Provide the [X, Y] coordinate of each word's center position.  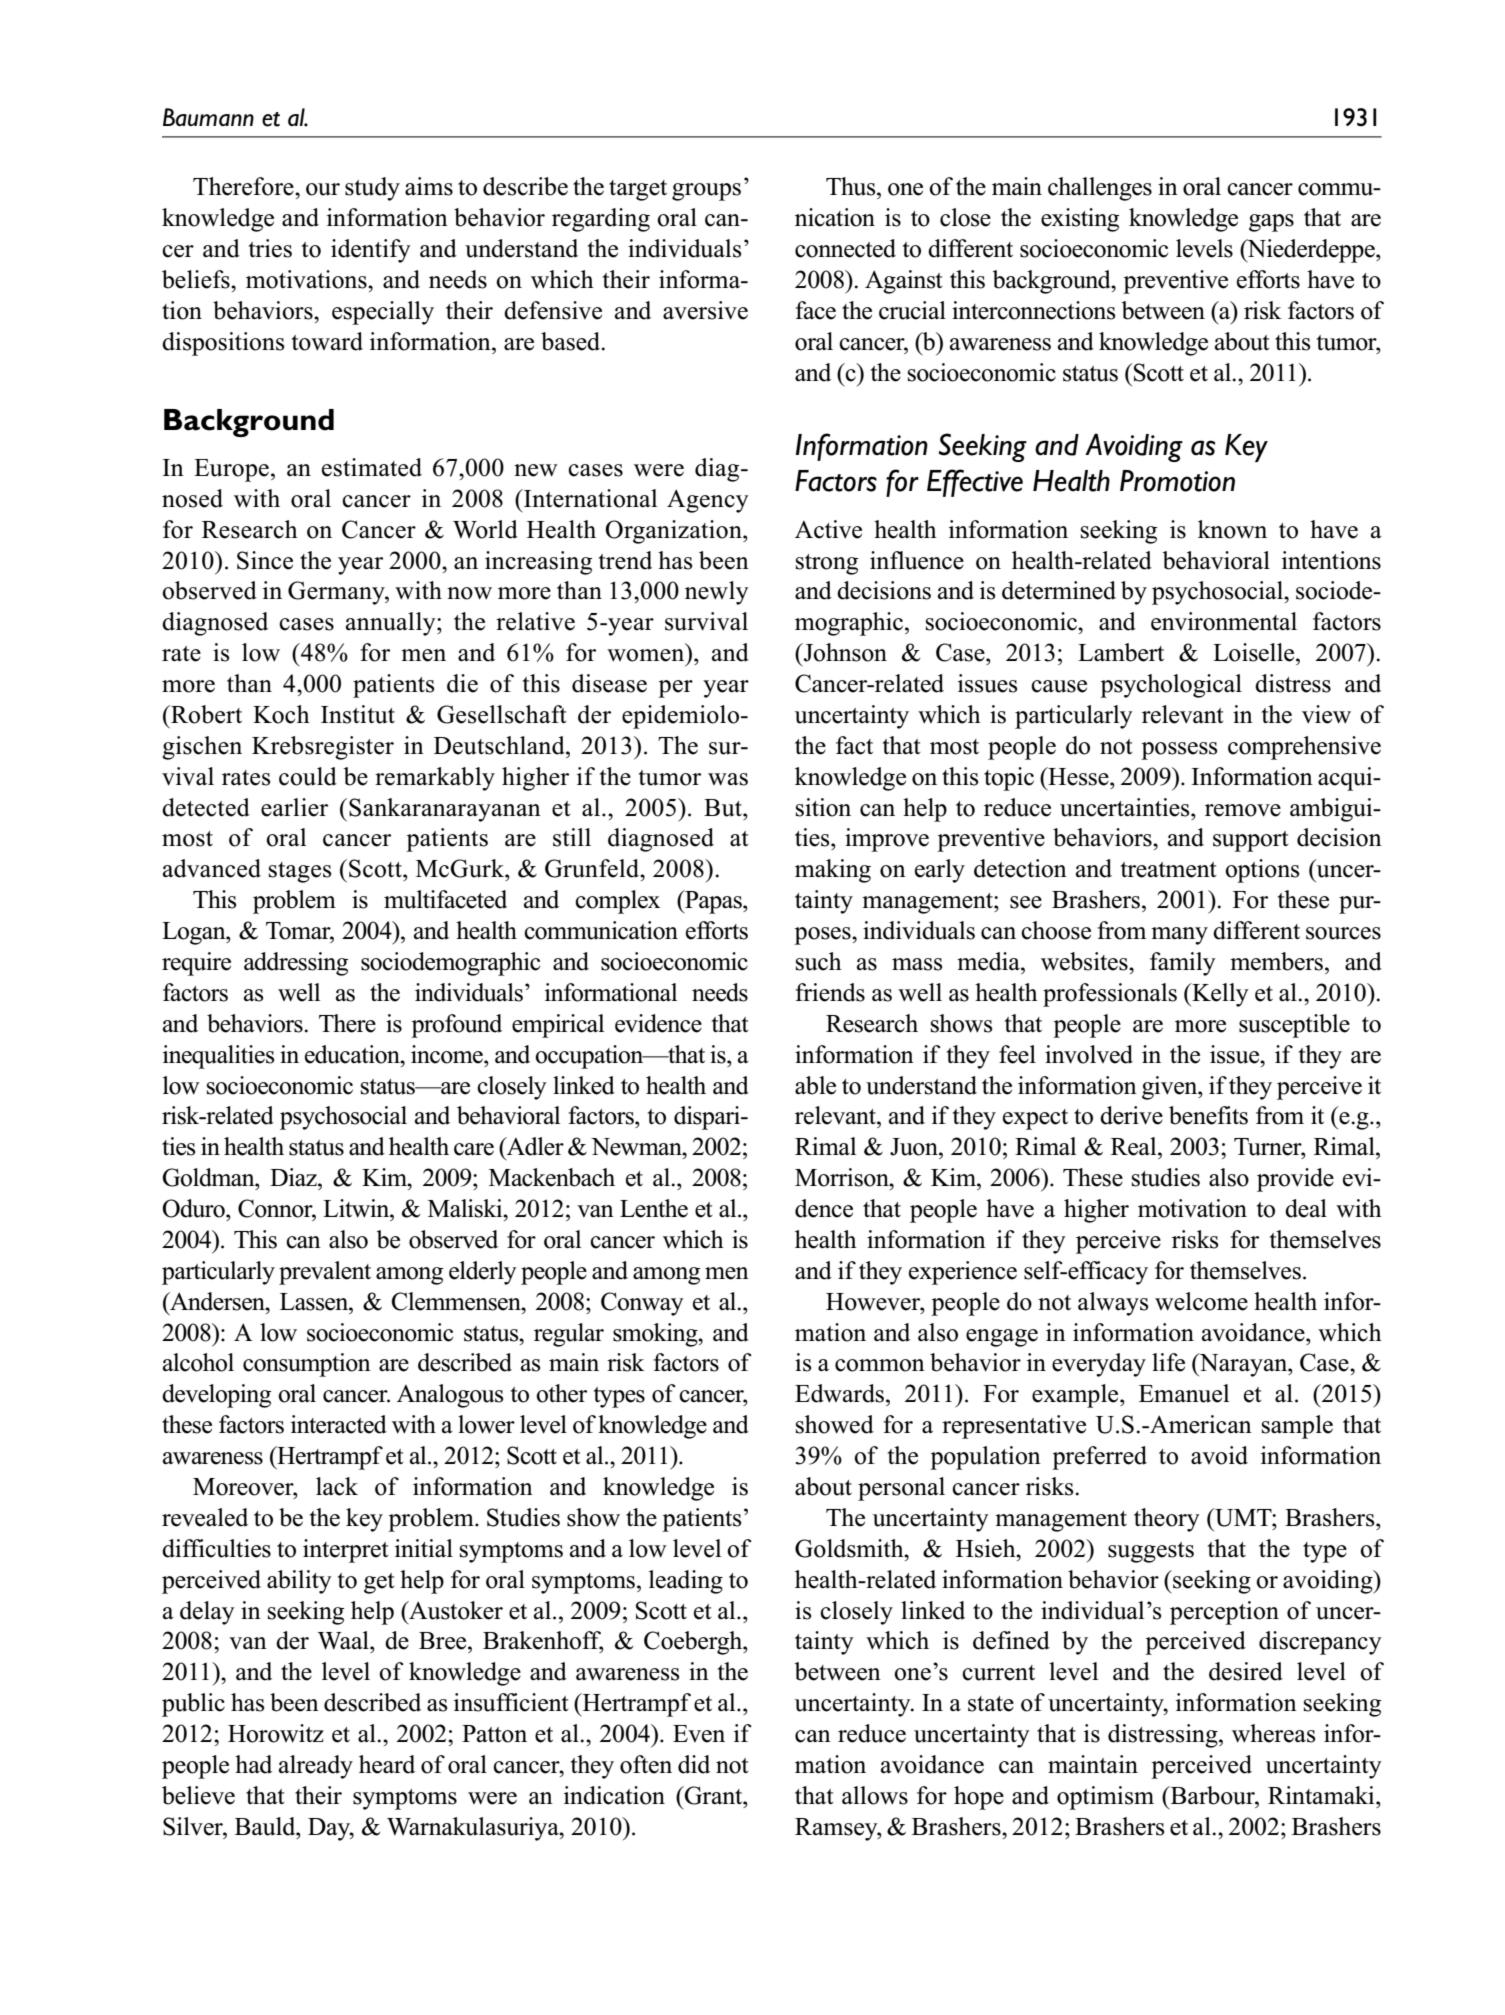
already [316, 1767]
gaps [1271, 223]
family [1183, 964]
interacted [339, 1424]
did [694, 1764]
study [372, 189]
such [819, 961]
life [1168, 1362]
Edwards [841, 1393]
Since [265, 560]
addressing [296, 964]
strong [827, 564]
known [1232, 529]
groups [706, 192]
